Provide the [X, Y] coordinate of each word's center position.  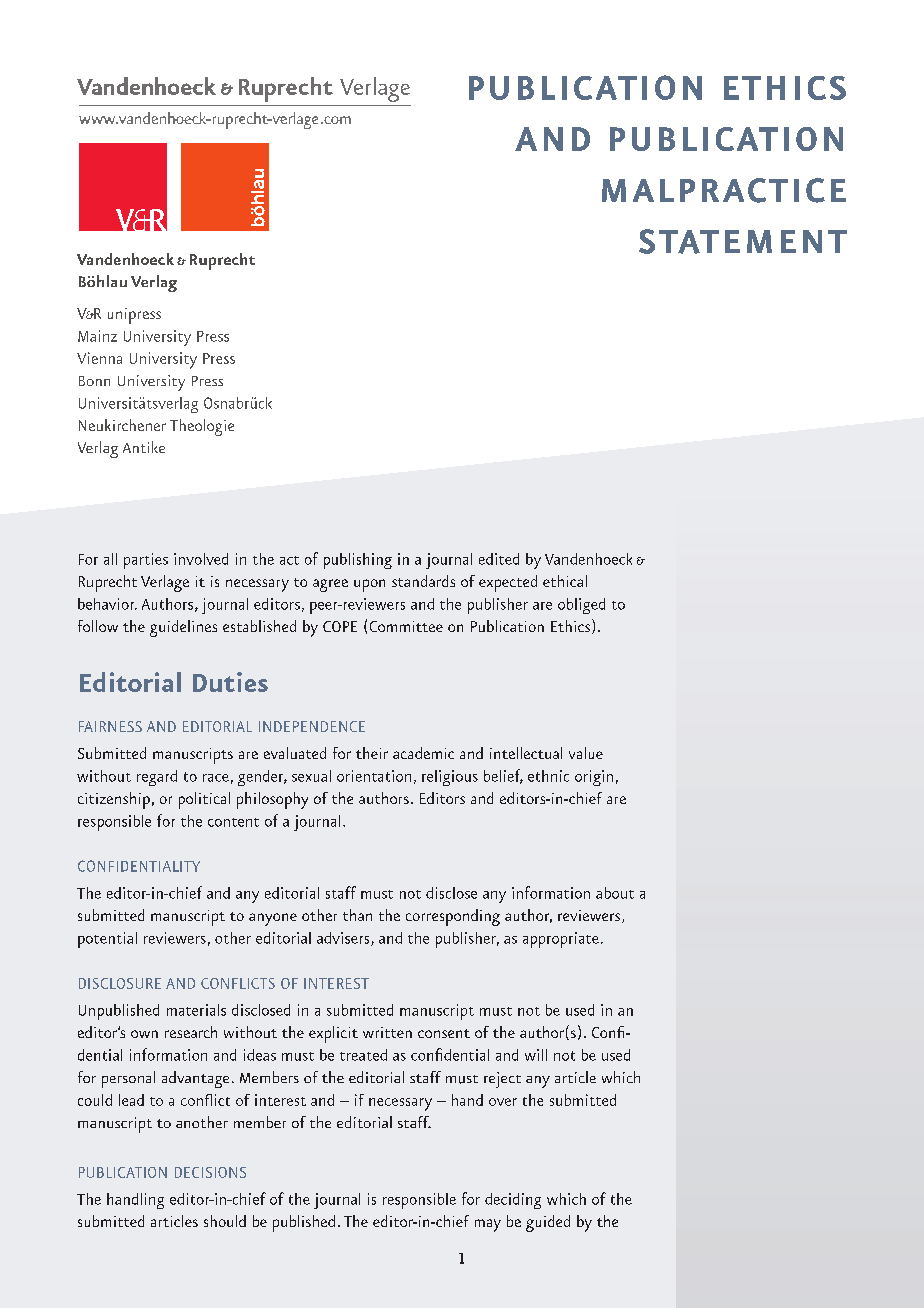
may [488, 1225]
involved [201, 559]
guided [548, 1223]
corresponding [453, 917]
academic [423, 753]
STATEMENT [743, 241]
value [586, 753]
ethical [565, 581]
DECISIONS [210, 1172]
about [615, 893]
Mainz [97, 336]
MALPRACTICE [724, 190]
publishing [358, 561]
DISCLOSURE [120, 983]
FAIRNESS [110, 726]
